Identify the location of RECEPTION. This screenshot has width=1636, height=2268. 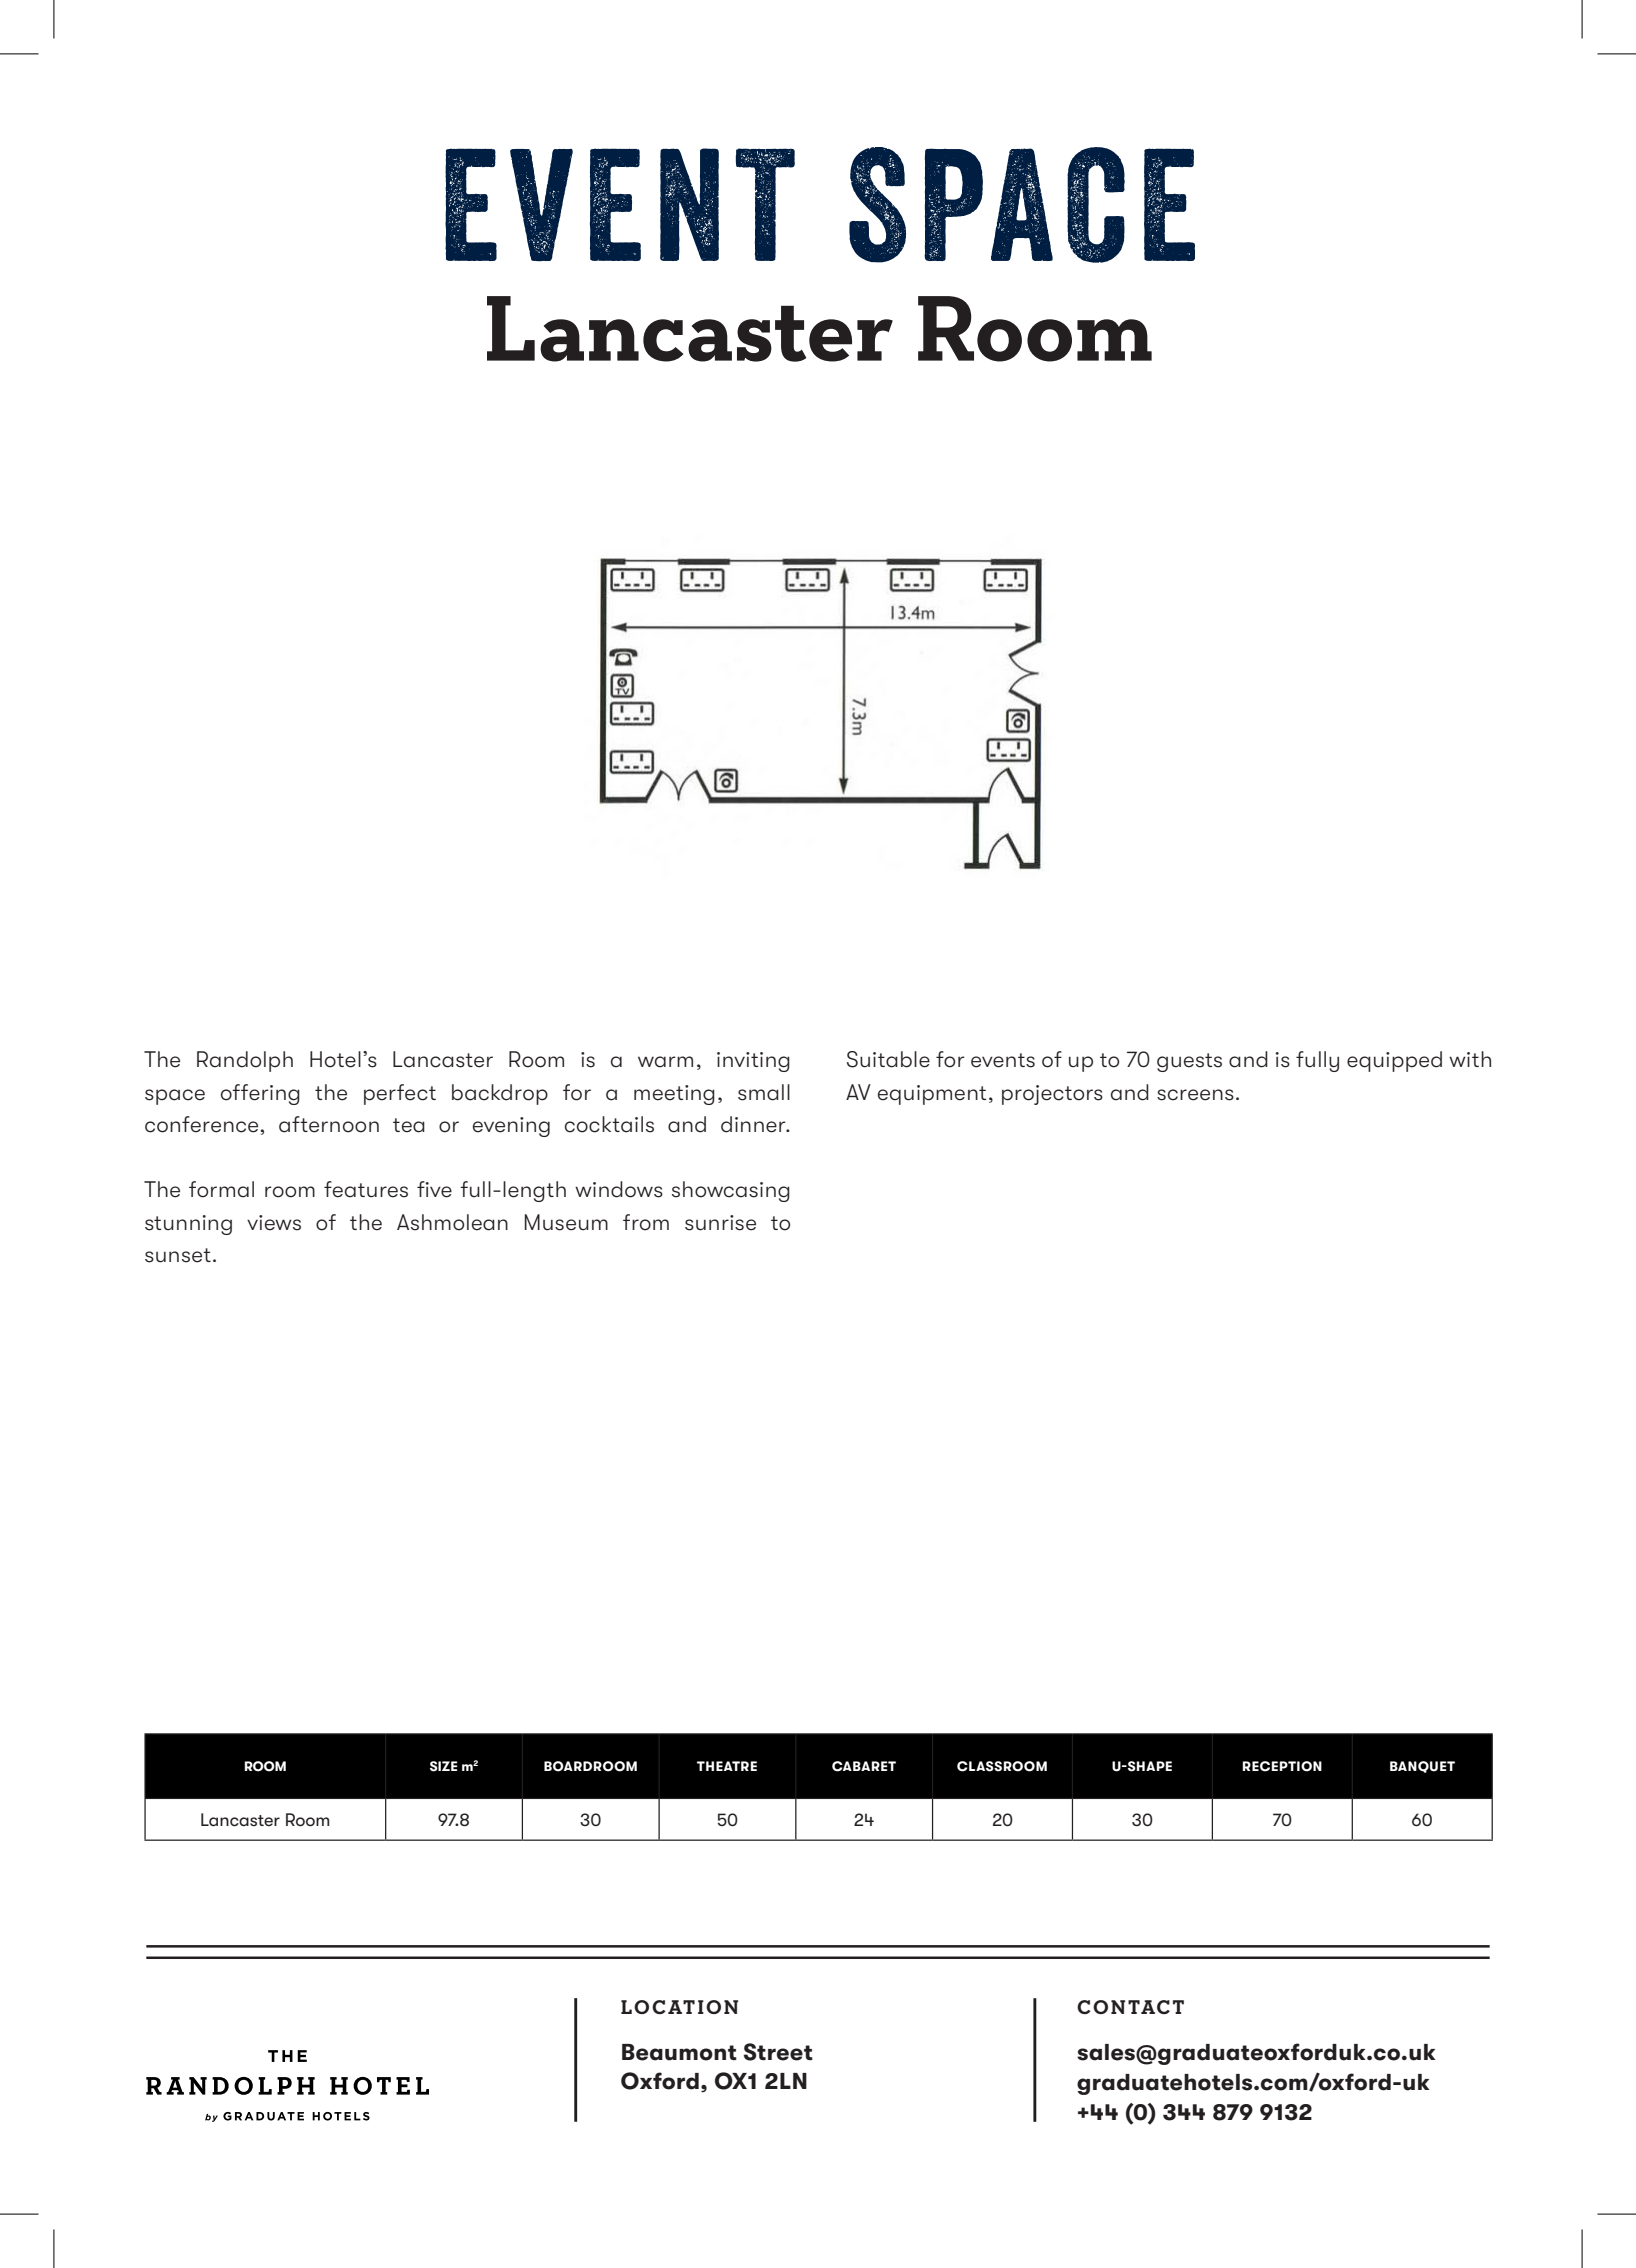
(1282, 1766).
